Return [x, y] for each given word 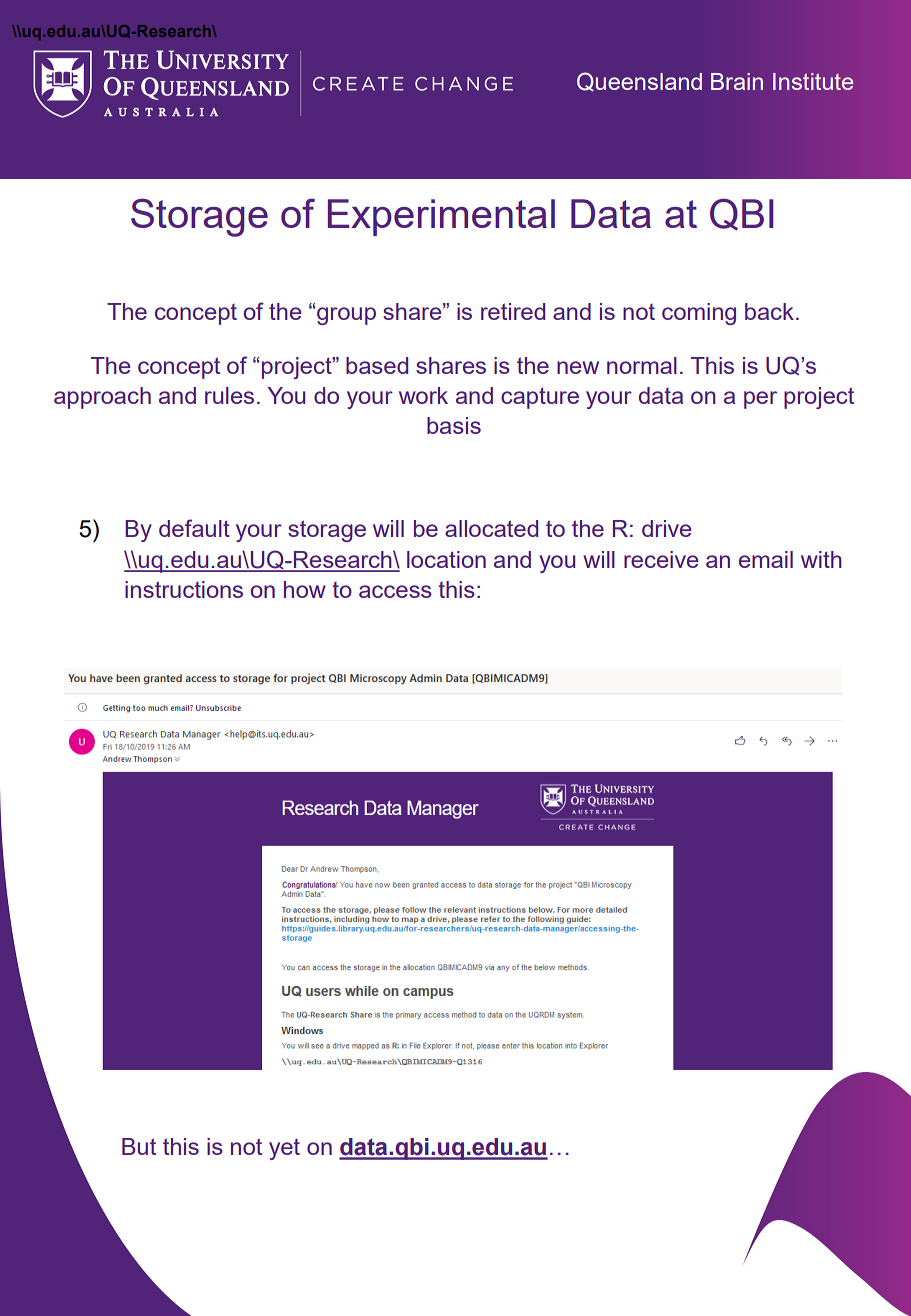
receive [661, 559]
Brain [737, 81]
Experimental [441, 217]
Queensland [639, 81]
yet [284, 1149]
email [766, 559]
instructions [184, 589]
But [139, 1146]
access [395, 591]
